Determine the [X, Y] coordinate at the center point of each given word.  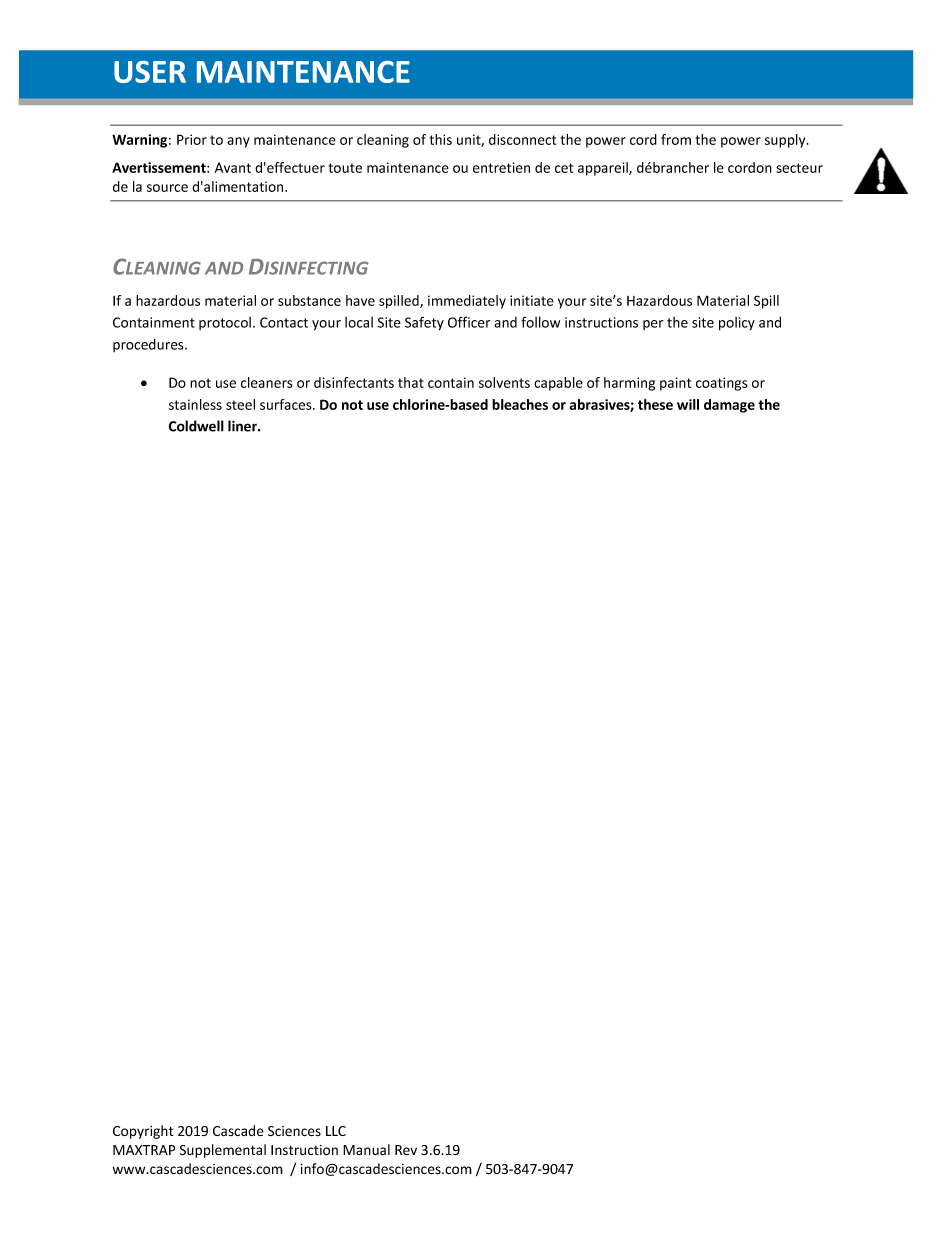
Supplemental [223, 1151]
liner [243, 426]
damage [729, 406]
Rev [406, 1150]
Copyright [143, 1132]
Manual [366, 1149]
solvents [504, 382]
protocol [225, 323]
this [440, 139]
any [238, 142]
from [676, 139]
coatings [722, 384]
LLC [336, 1131]
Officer [469, 322]
